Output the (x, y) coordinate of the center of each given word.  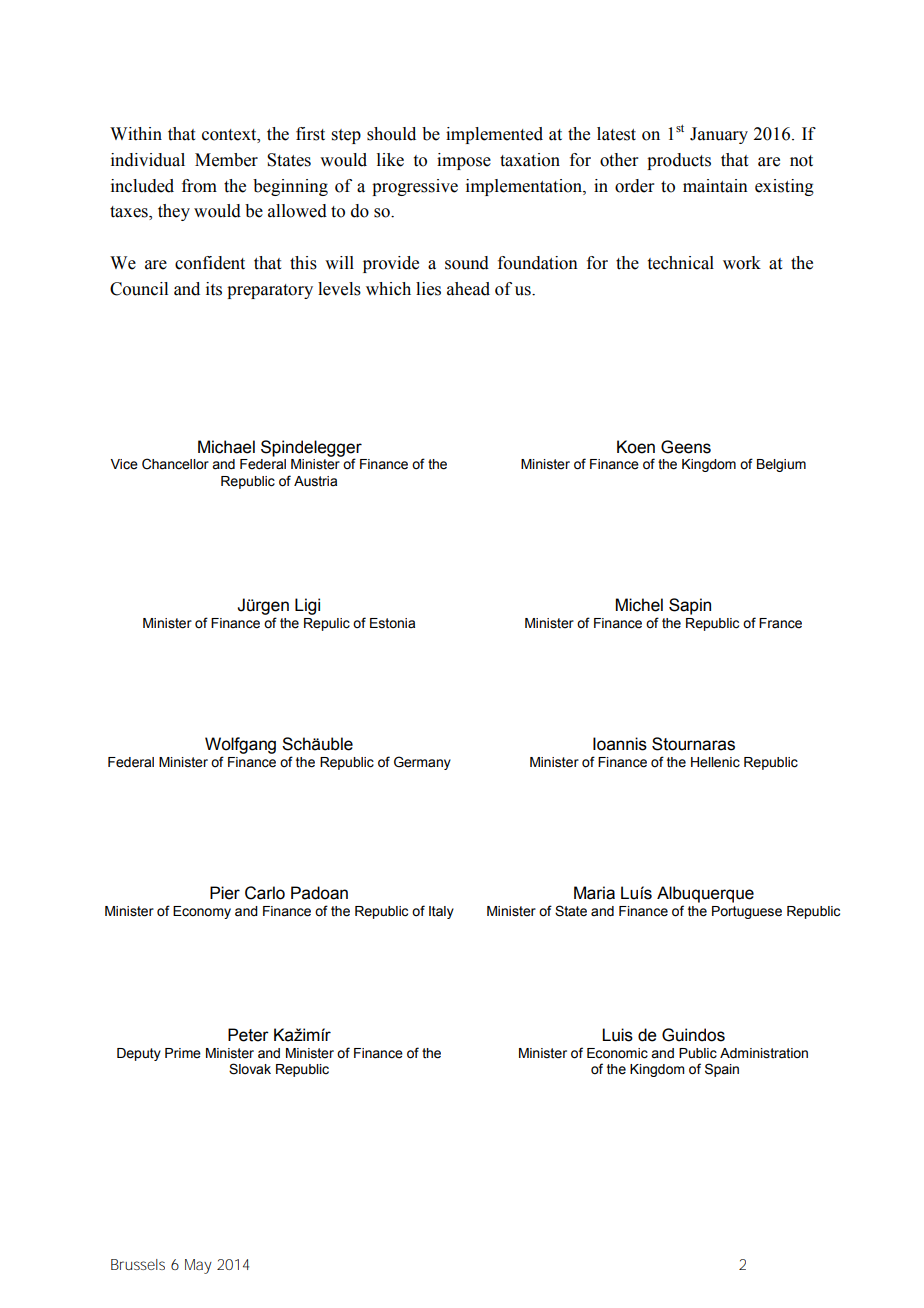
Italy (441, 912)
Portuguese (747, 912)
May (198, 1266)
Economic (617, 1053)
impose (464, 161)
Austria (315, 481)
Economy (202, 912)
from (199, 186)
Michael (226, 447)
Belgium (781, 465)
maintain (715, 186)
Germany (422, 763)
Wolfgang (240, 747)
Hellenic (715, 762)
